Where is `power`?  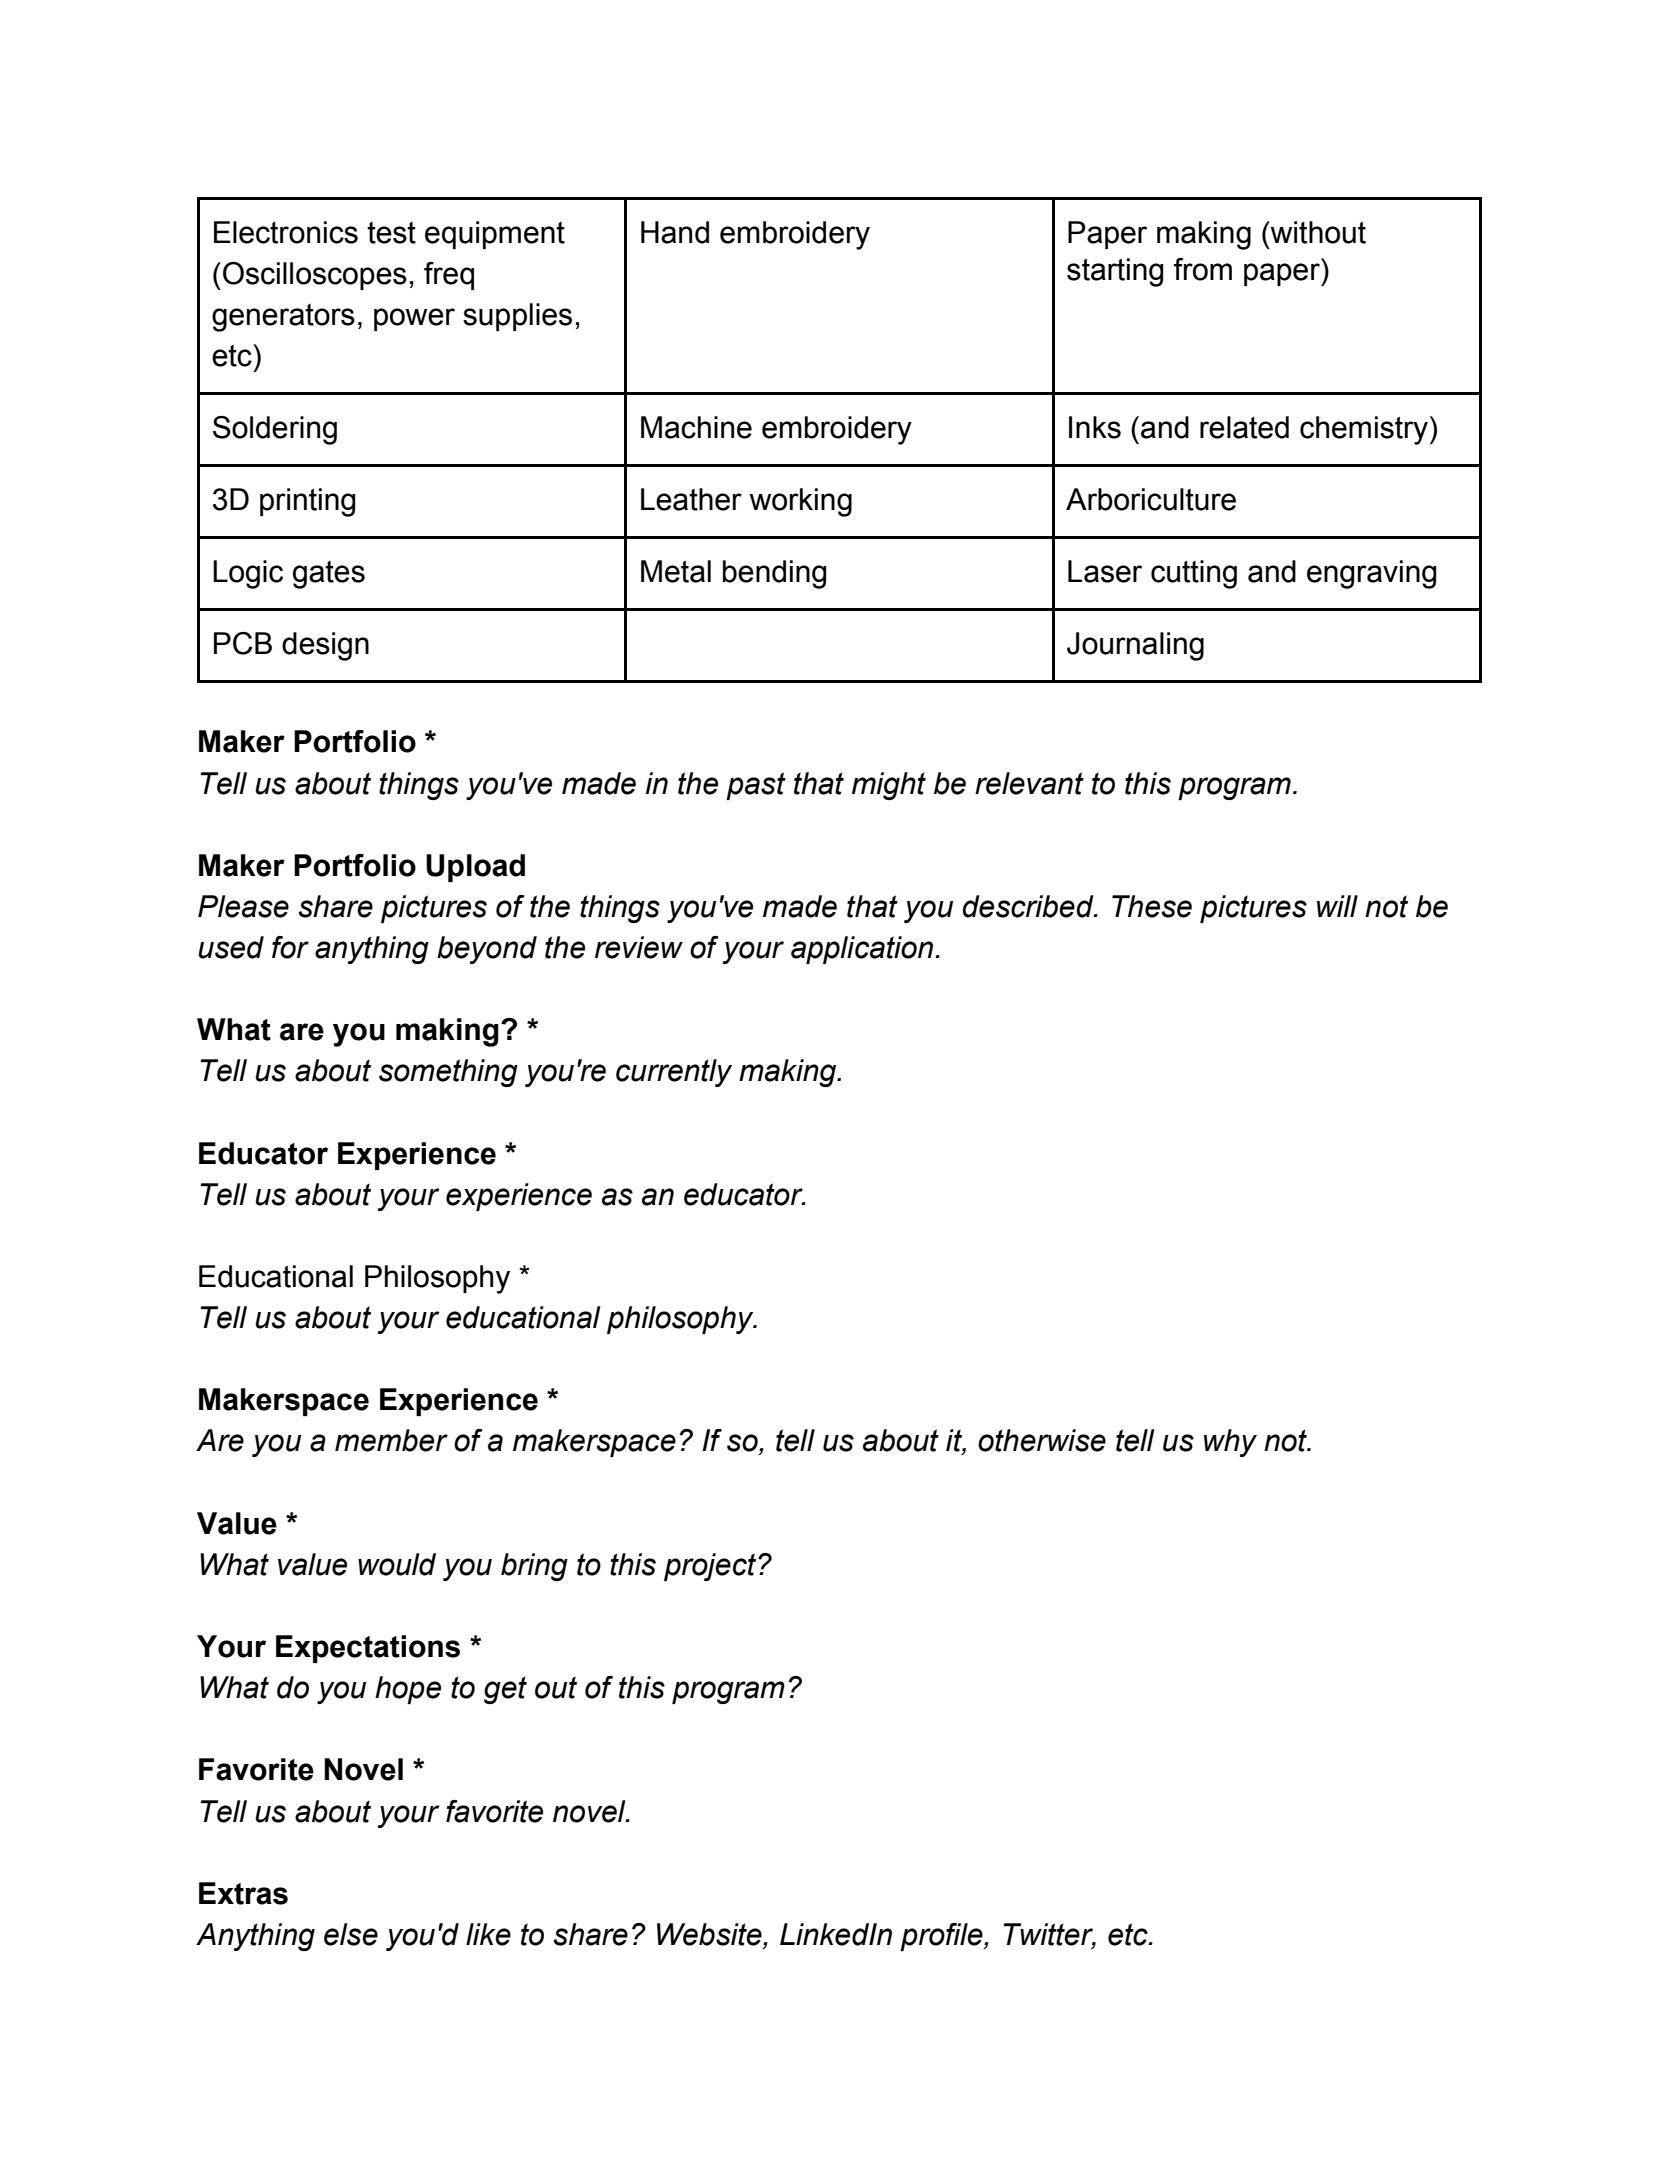 power is located at coordinates (414, 319).
